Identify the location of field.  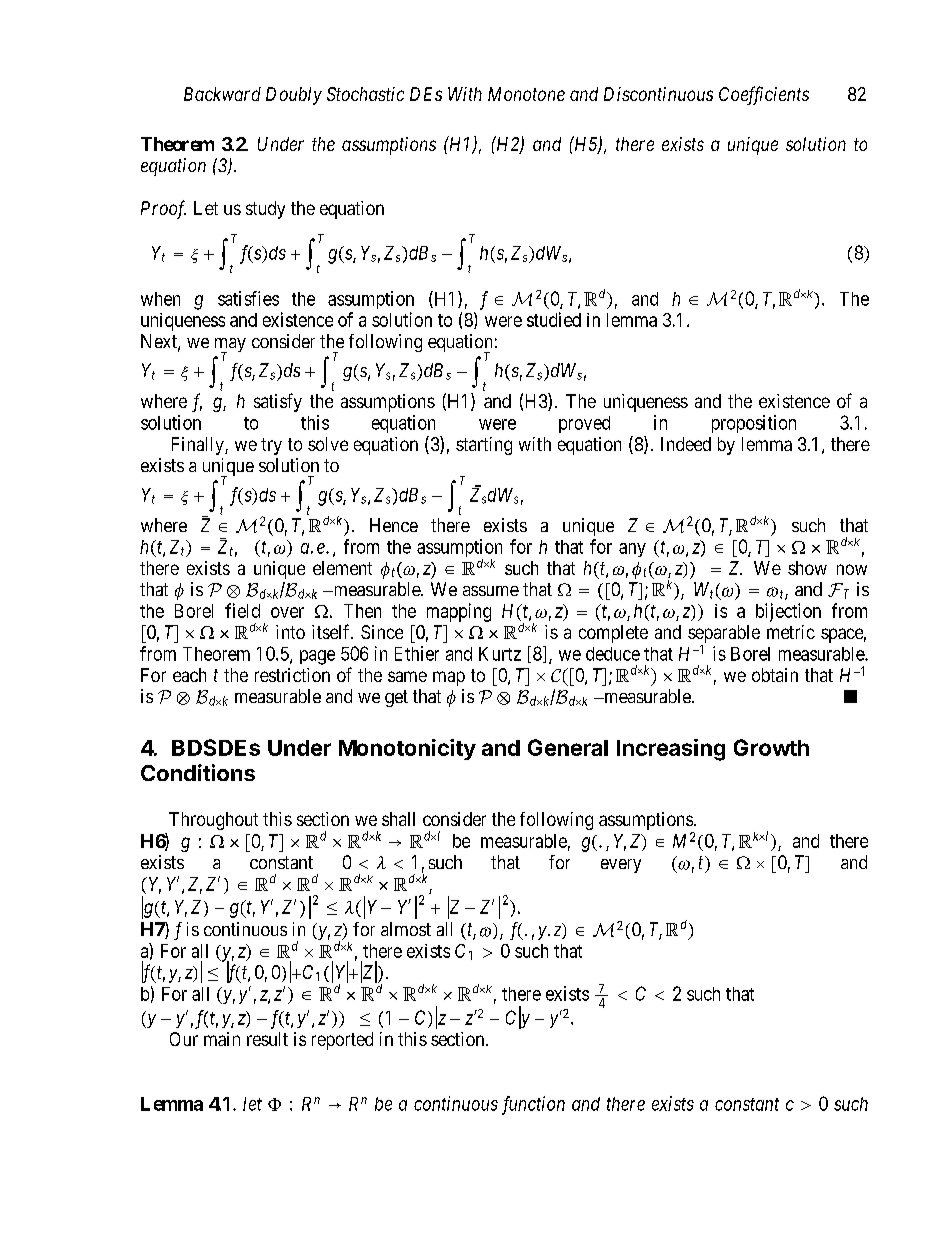
(242, 610).
